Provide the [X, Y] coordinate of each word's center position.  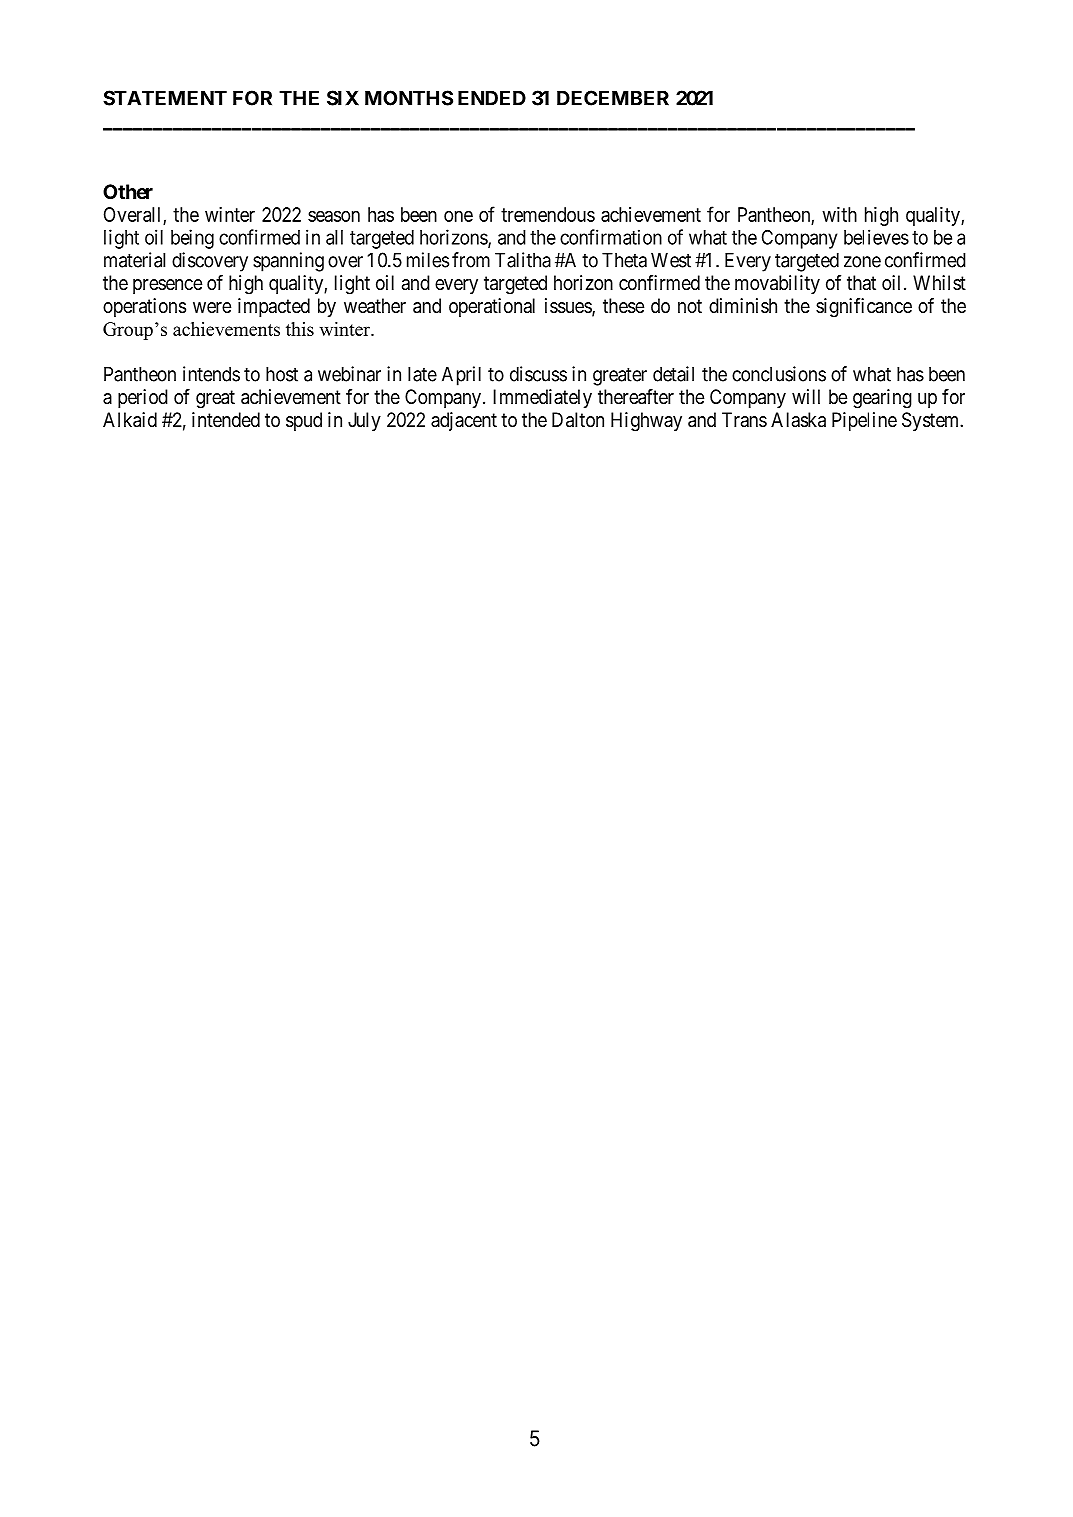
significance [864, 308]
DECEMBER [613, 98]
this [300, 329]
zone [862, 262]
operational [492, 307]
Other [128, 191]
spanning [288, 262]
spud [304, 421]
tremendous [548, 214]
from [471, 260]
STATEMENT [165, 98]
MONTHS [409, 98]
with [839, 214]
